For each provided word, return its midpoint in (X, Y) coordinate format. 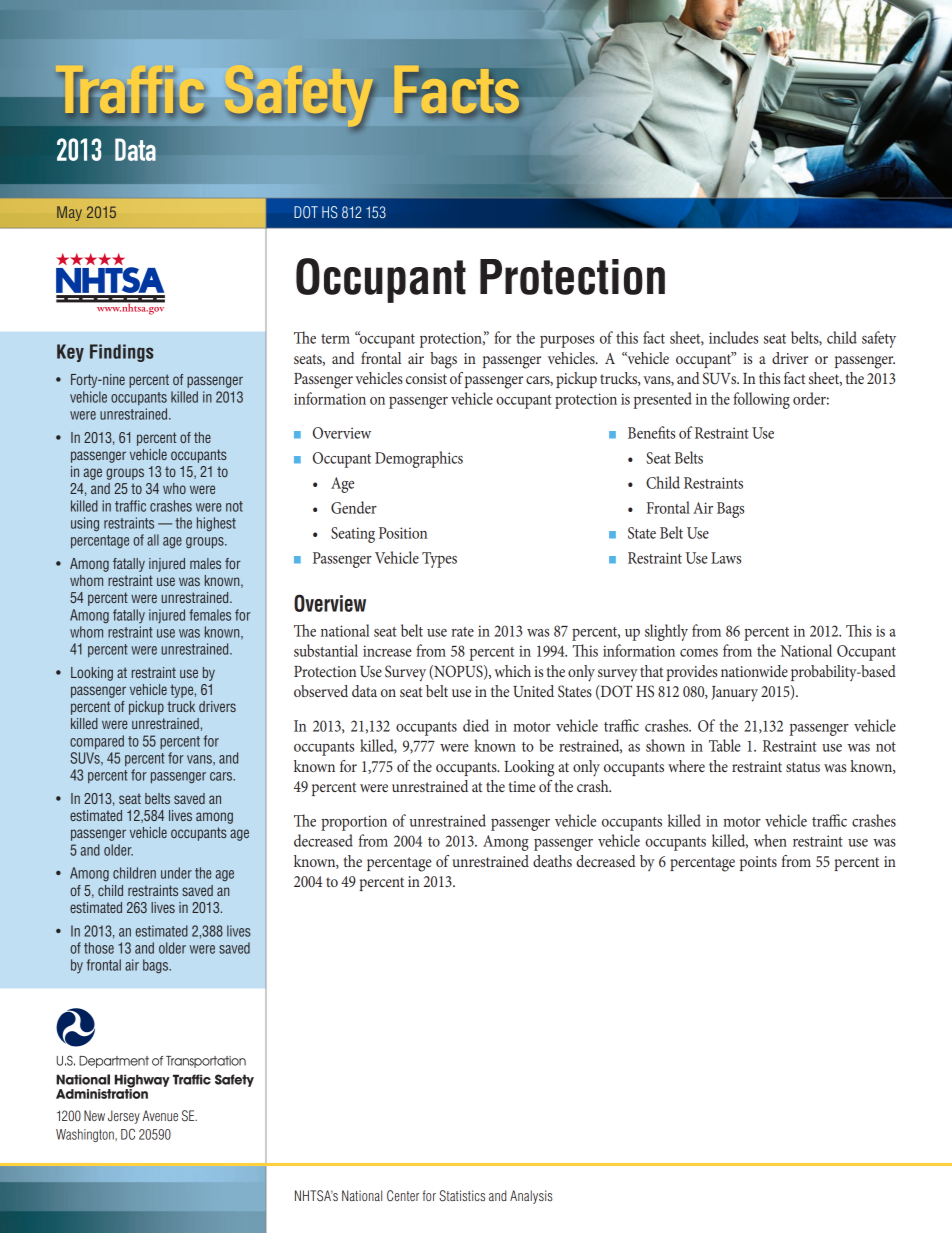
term (335, 339)
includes (733, 337)
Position (403, 533)
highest (216, 524)
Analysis (531, 1197)
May (69, 213)
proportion (354, 823)
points (758, 863)
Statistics (462, 1196)
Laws (726, 558)
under (176, 873)
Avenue (160, 1115)
